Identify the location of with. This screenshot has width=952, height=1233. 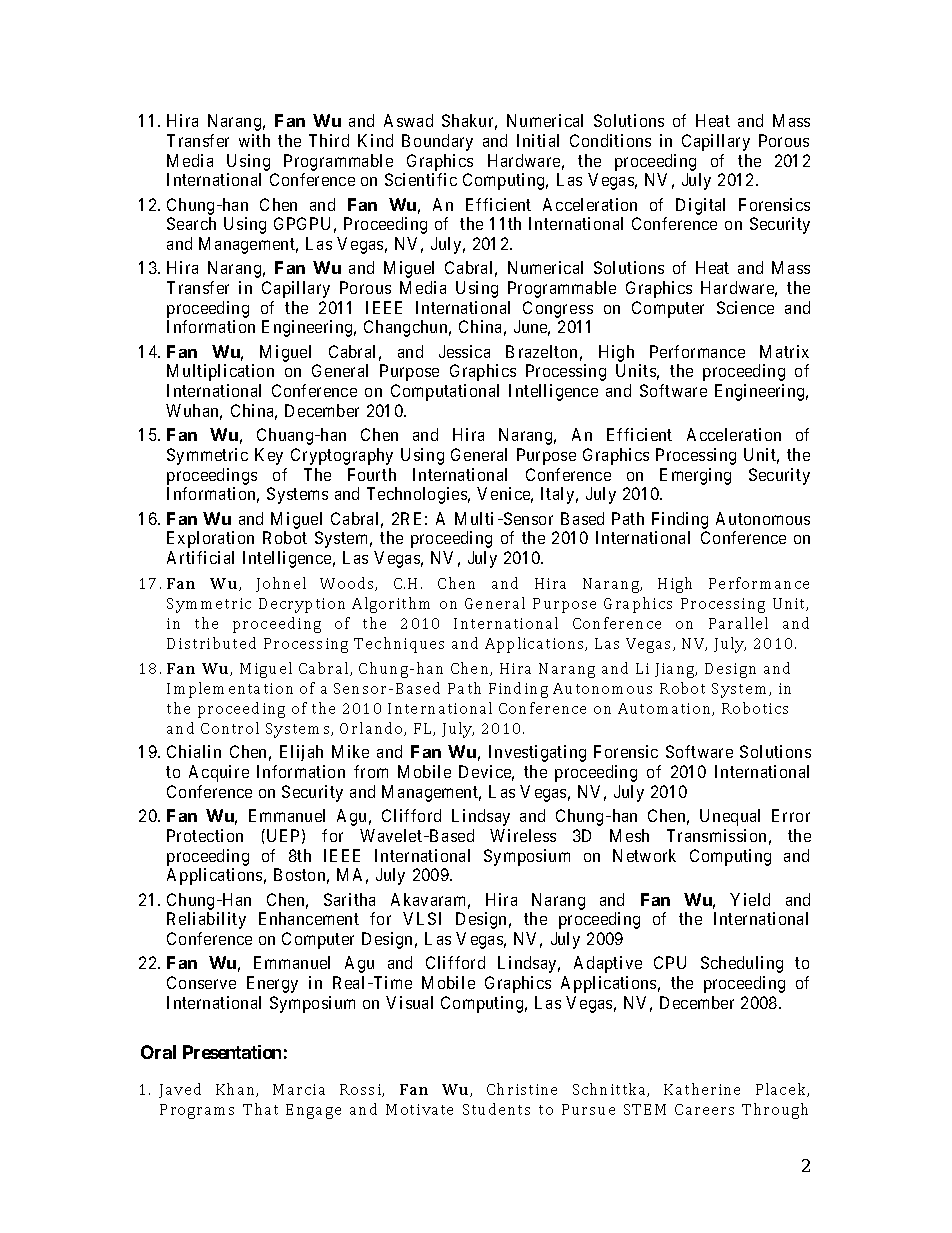
(254, 140).
